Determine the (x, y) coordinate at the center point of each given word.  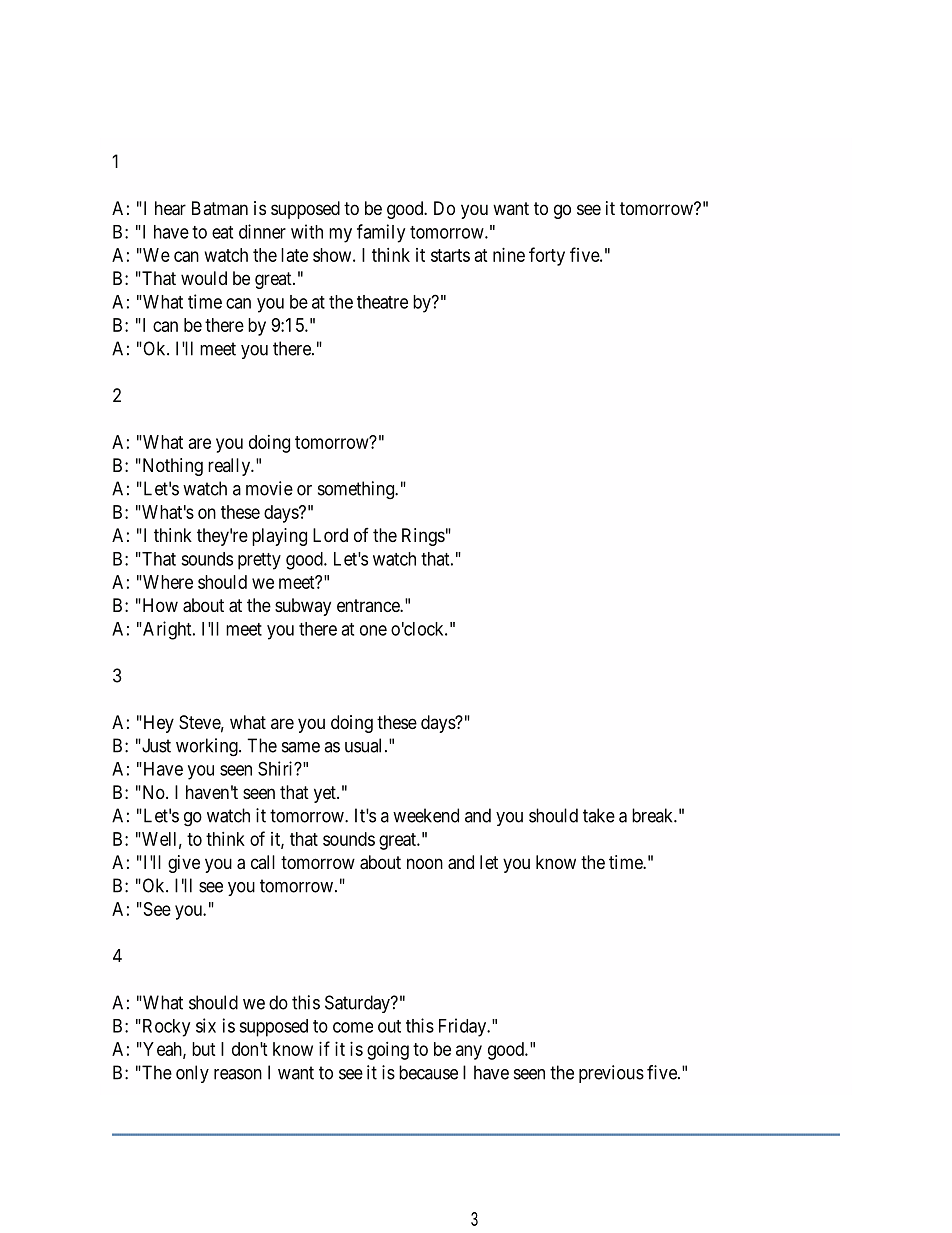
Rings (423, 537)
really (230, 467)
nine (509, 255)
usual (363, 745)
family (381, 233)
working (208, 747)
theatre (382, 302)
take (599, 815)
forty (547, 256)
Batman (220, 208)
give (184, 864)
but (204, 1049)
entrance (369, 605)
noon (425, 863)
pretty (259, 561)
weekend (426, 815)
